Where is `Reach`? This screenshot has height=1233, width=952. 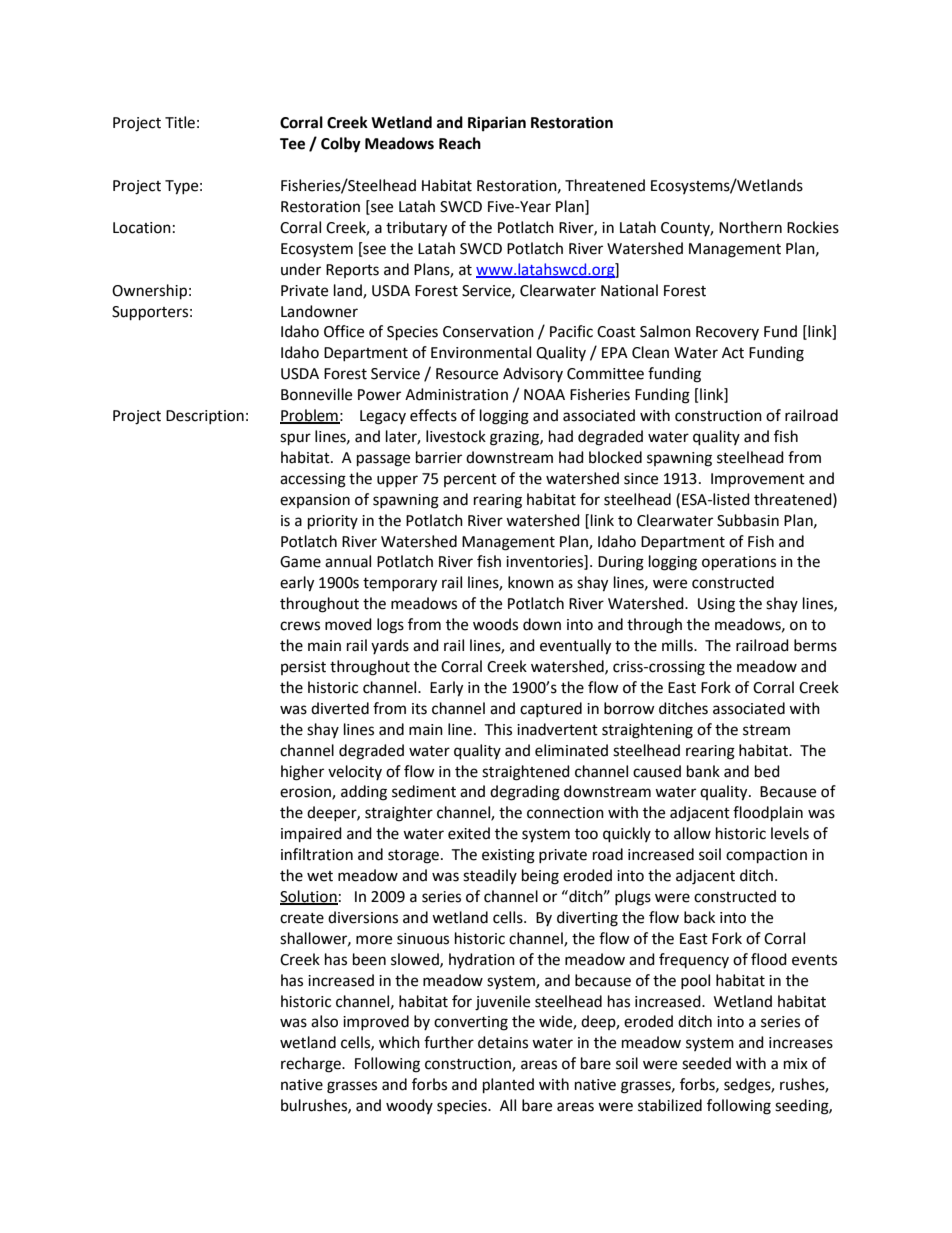 Reach is located at coordinates (460, 143).
